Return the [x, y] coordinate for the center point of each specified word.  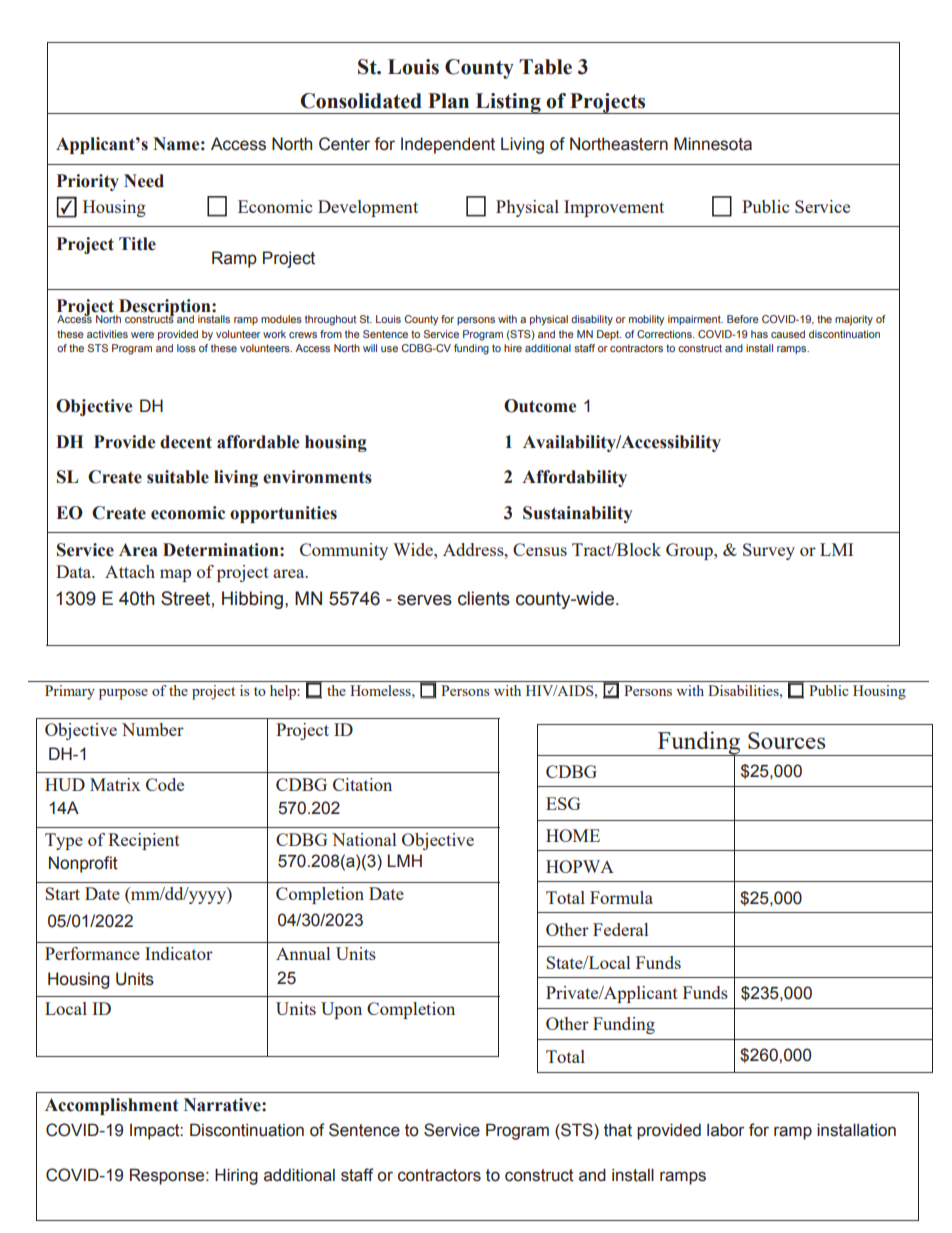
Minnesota [713, 144]
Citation [362, 784]
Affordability [574, 478]
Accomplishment [111, 1106]
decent [186, 442]
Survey [769, 551]
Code [165, 784]
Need [144, 181]
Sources [787, 740]
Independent [448, 145]
